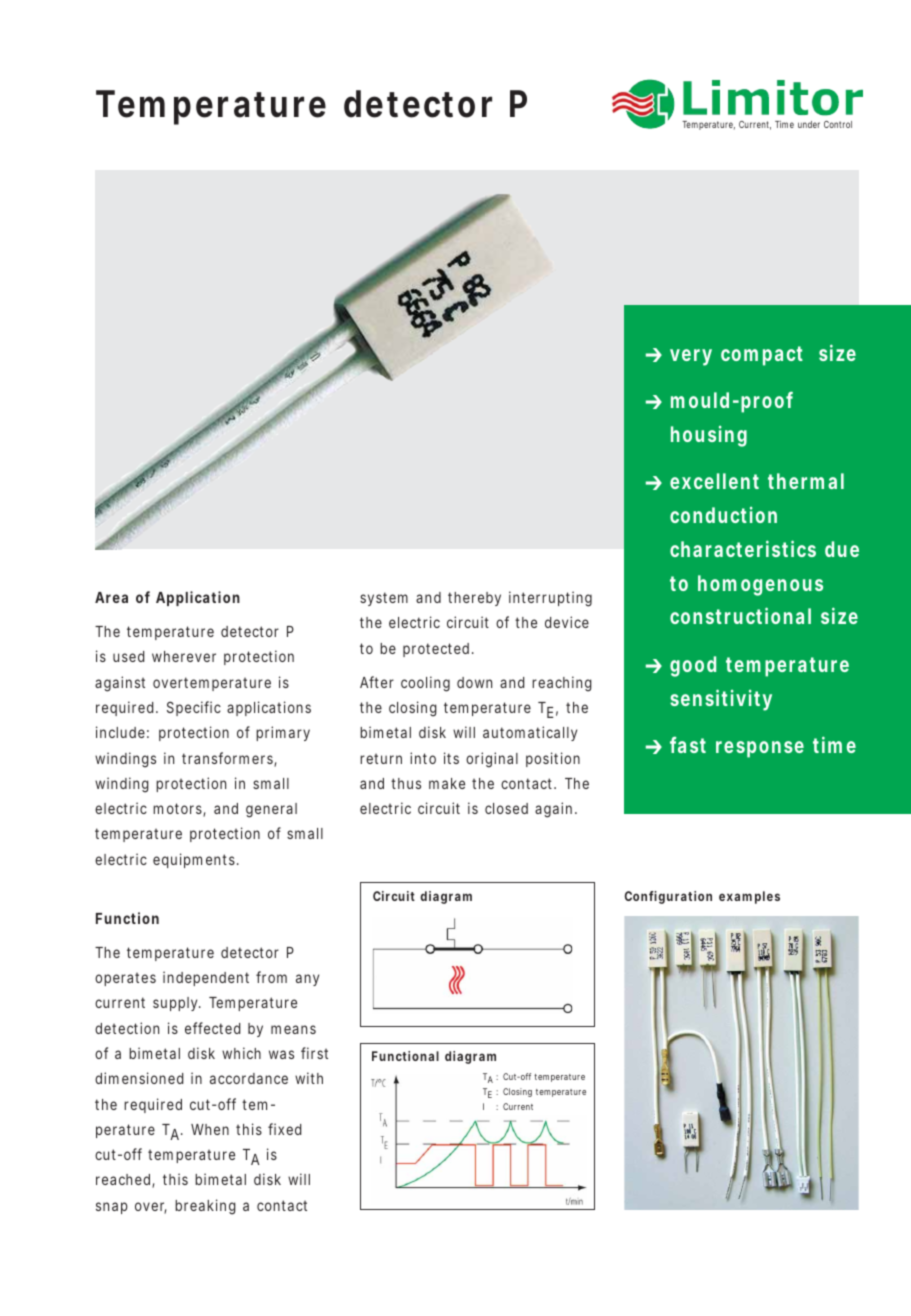 Image resolution: width=911 pixels, height=1316 pixels. I want to click on thereby, so click(474, 599).
